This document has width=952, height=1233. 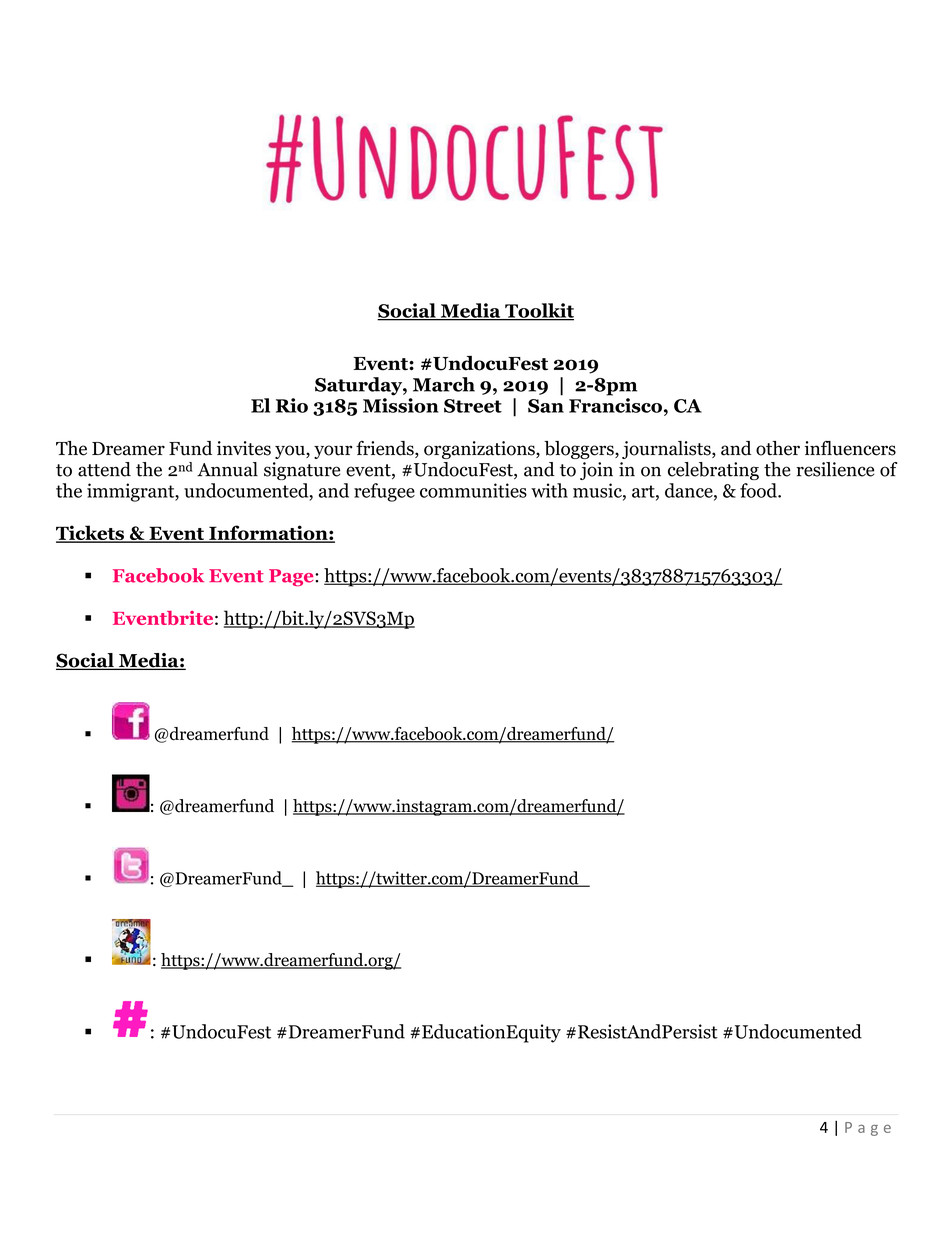 What do you see at coordinates (538, 311) in the document?
I see `Toolkit` at bounding box center [538, 311].
